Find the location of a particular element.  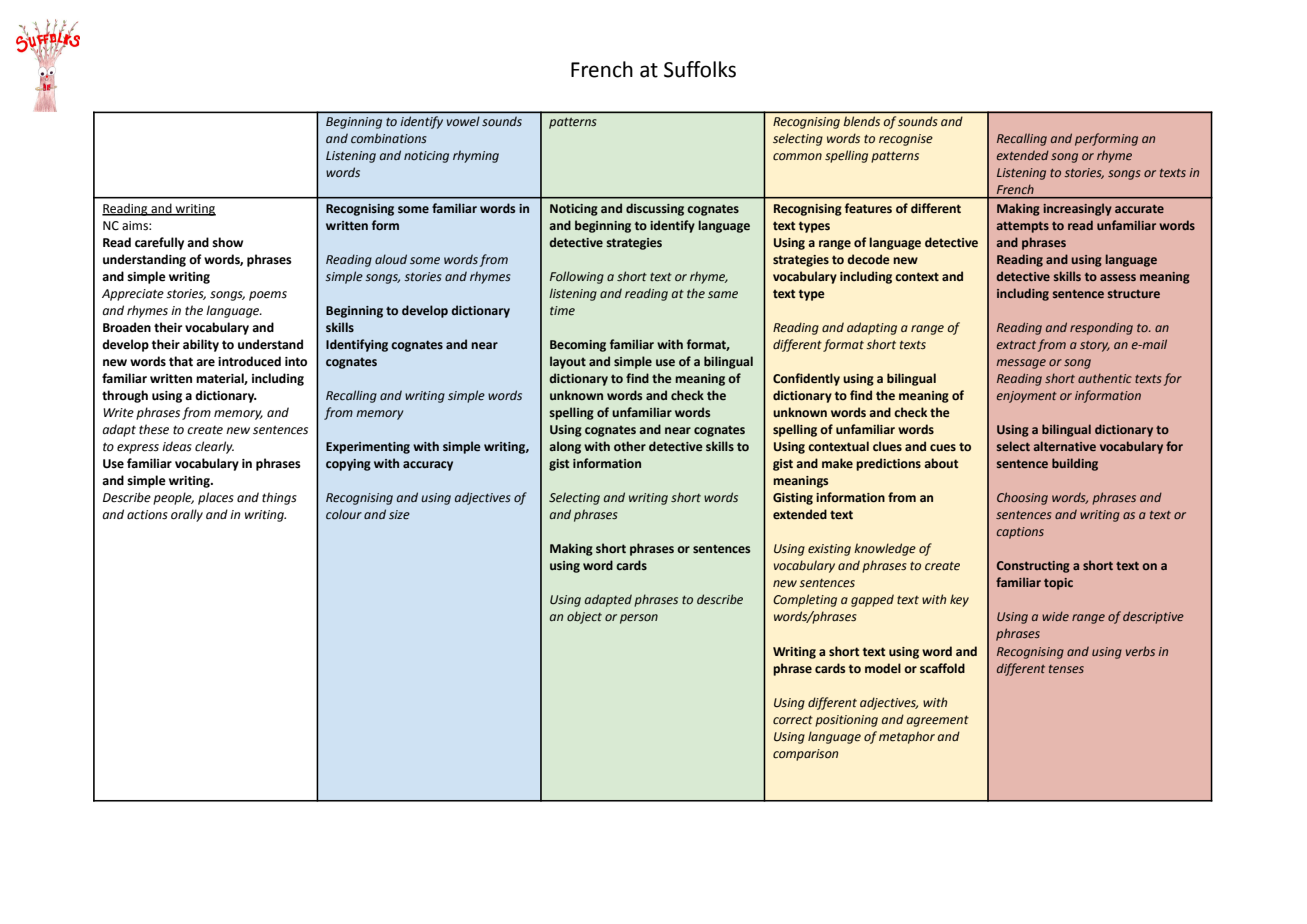

recognise is located at coordinates (906, 140).
